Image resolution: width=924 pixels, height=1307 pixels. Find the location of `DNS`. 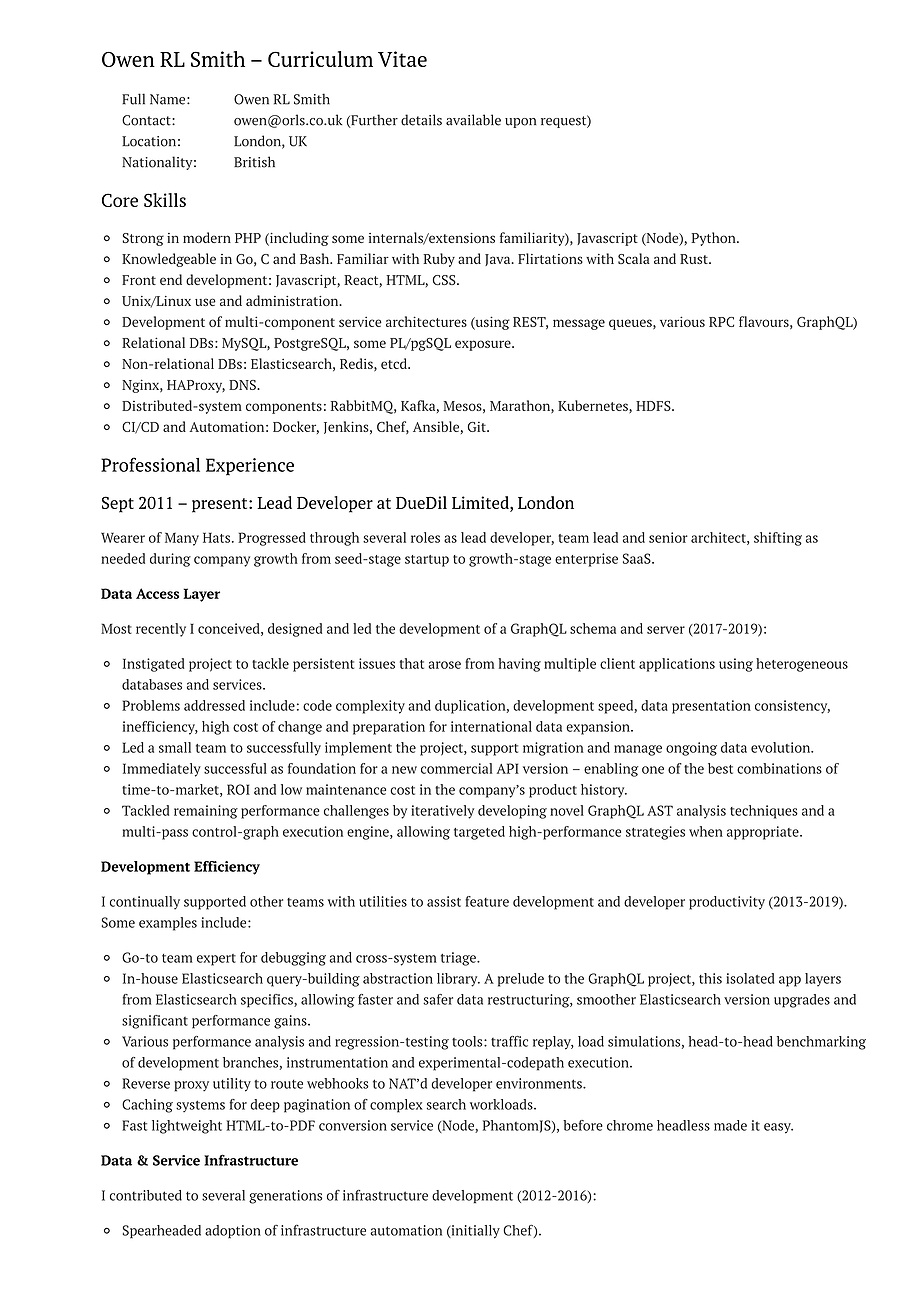

DNS is located at coordinates (243, 385).
